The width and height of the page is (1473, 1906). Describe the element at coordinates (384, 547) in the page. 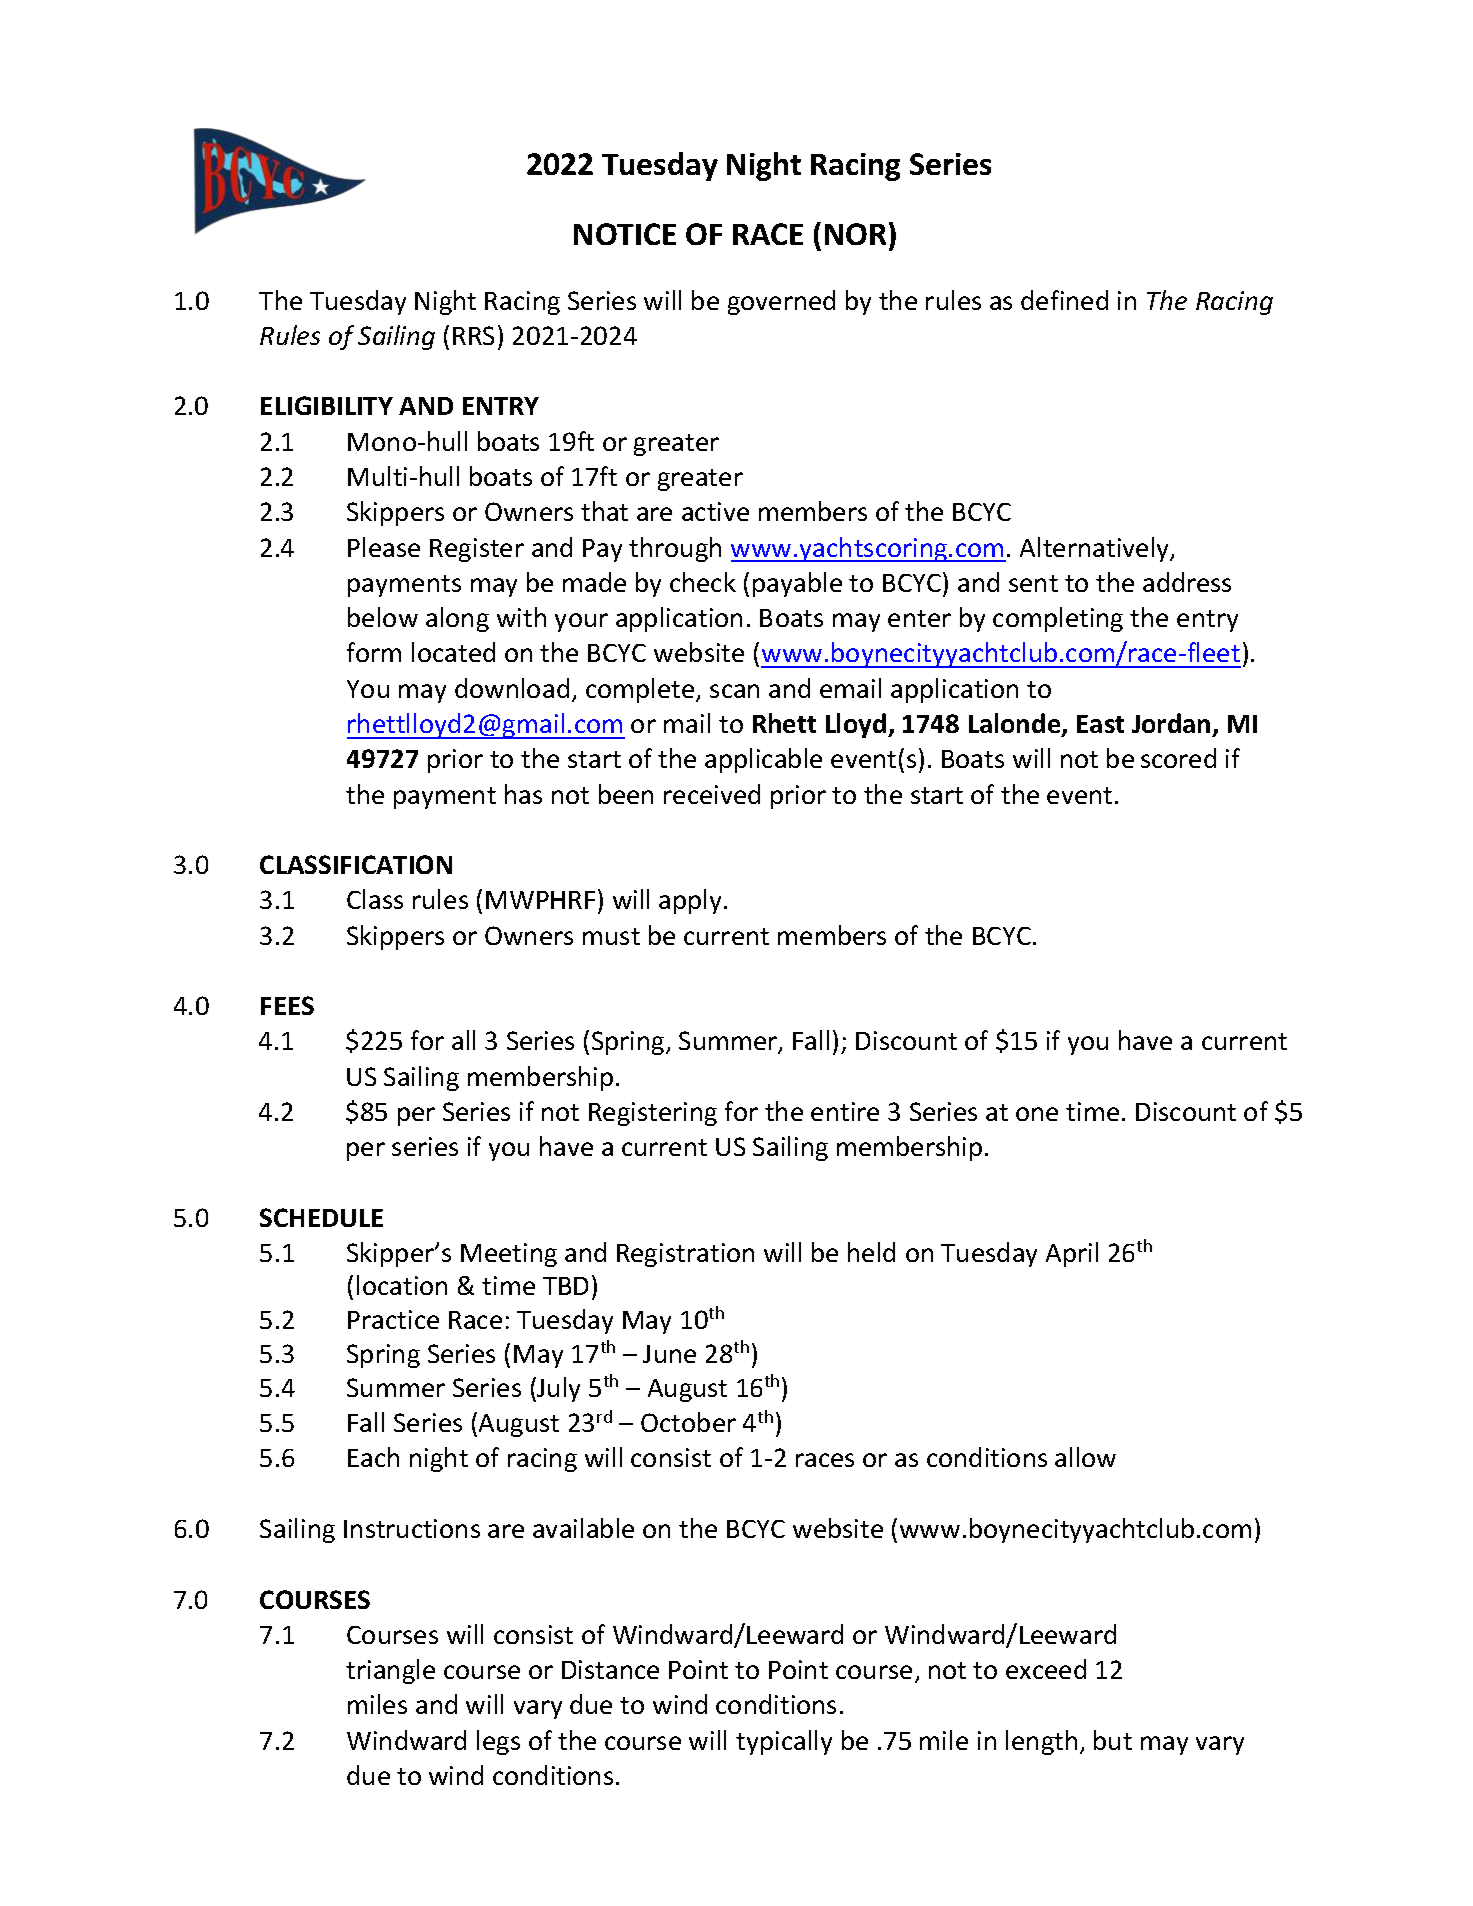

I see `Please` at that location.
